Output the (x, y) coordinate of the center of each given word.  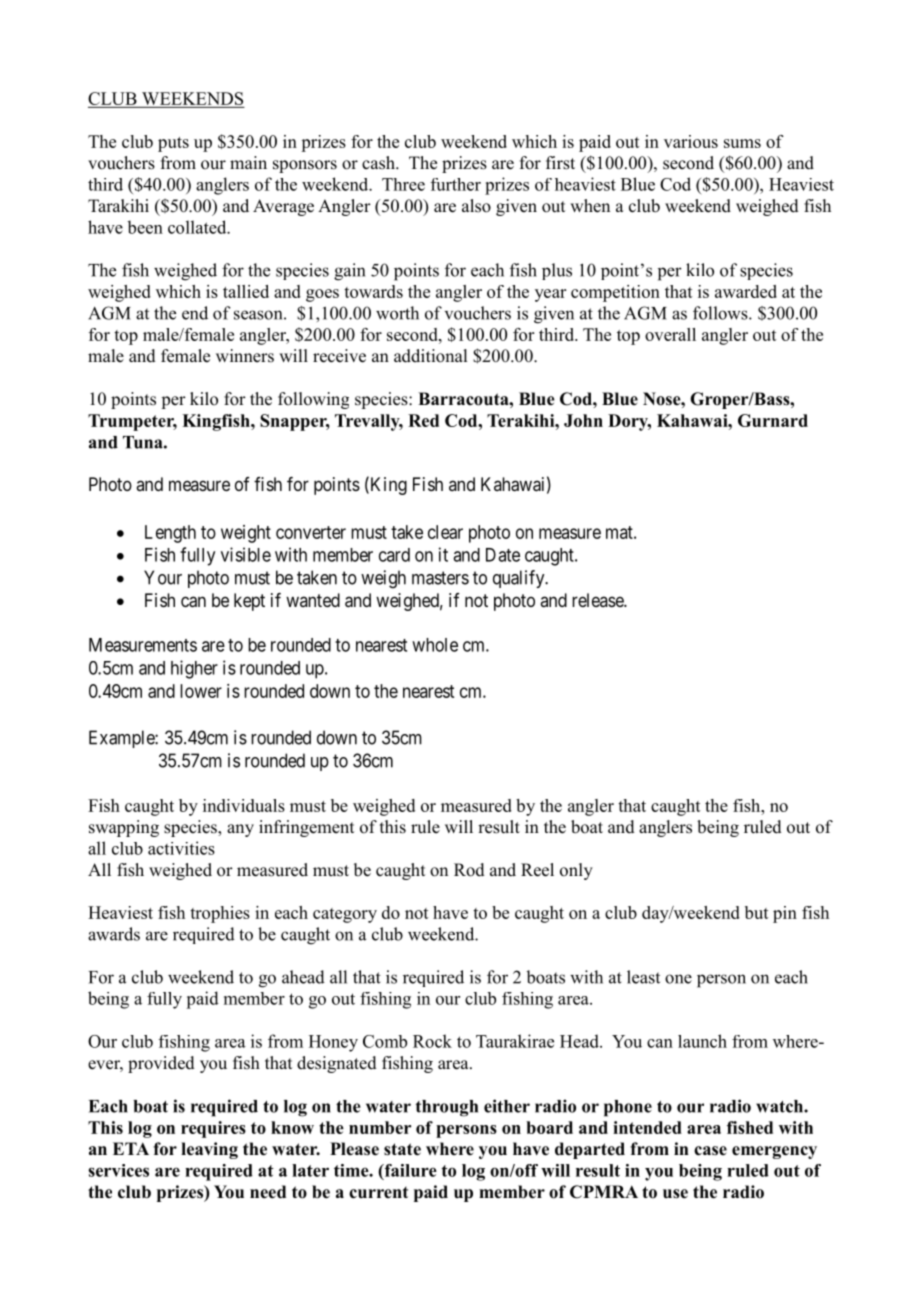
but (757, 912)
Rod (469, 870)
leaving (209, 1150)
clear (445, 532)
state (402, 1149)
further (456, 184)
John (583, 420)
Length (170, 534)
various (691, 141)
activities (181, 848)
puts (173, 144)
